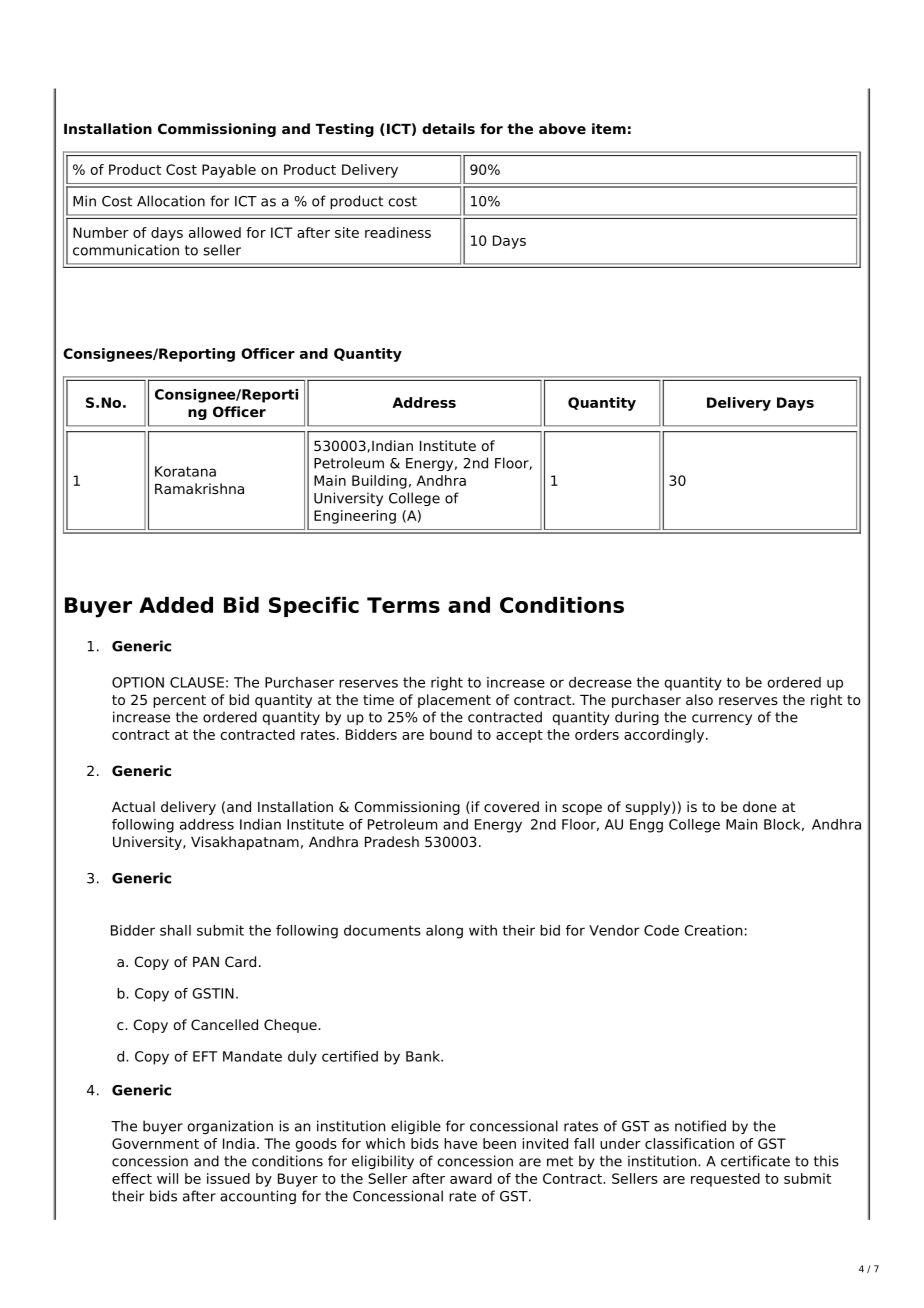 The image size is (924, 1308). What do you see at coordinates (448, 128) in the screenshot?
I see `details` at bounding box center [448, 128].
